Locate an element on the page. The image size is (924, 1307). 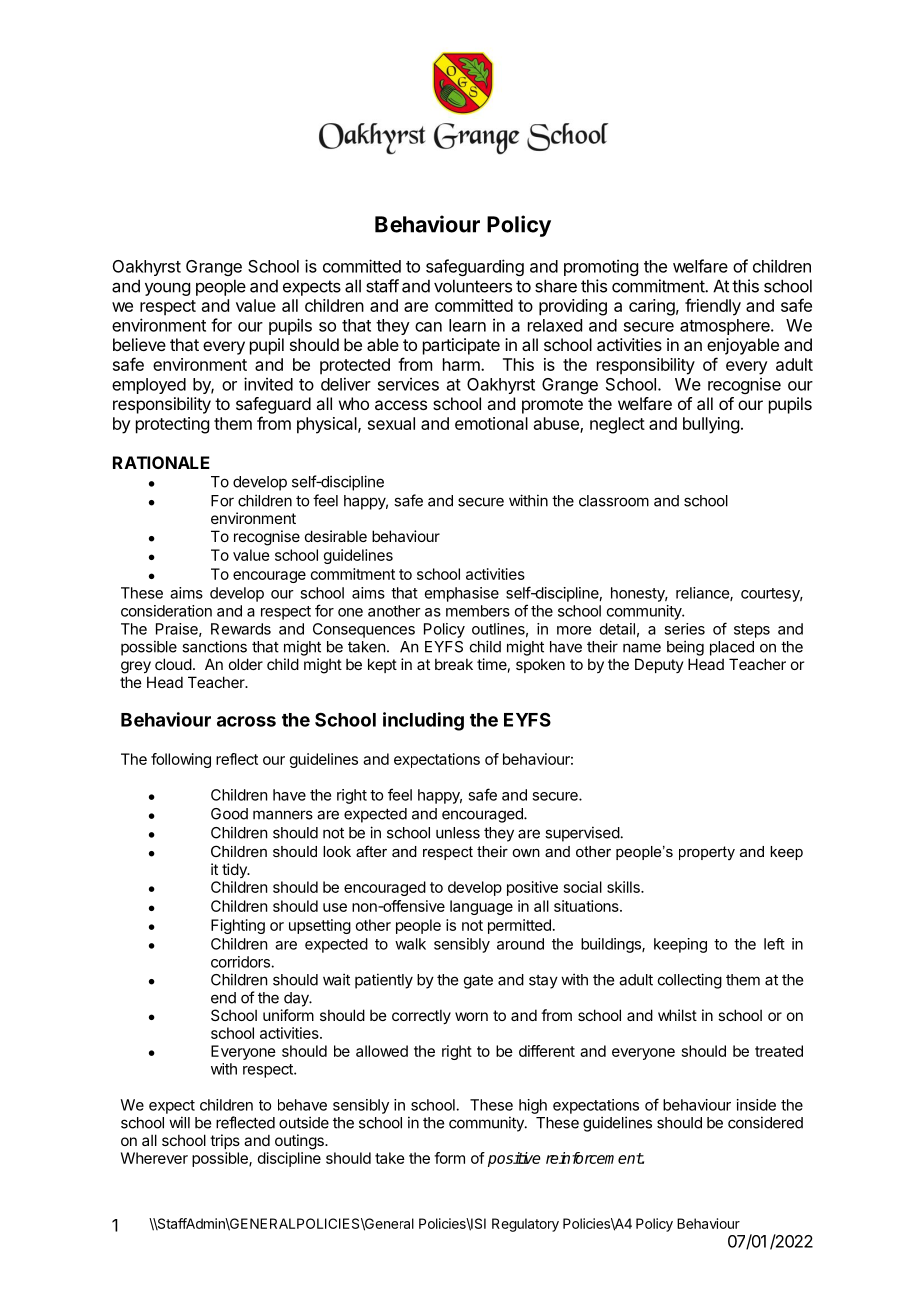
trips is located at coordinates (225, 1141).
